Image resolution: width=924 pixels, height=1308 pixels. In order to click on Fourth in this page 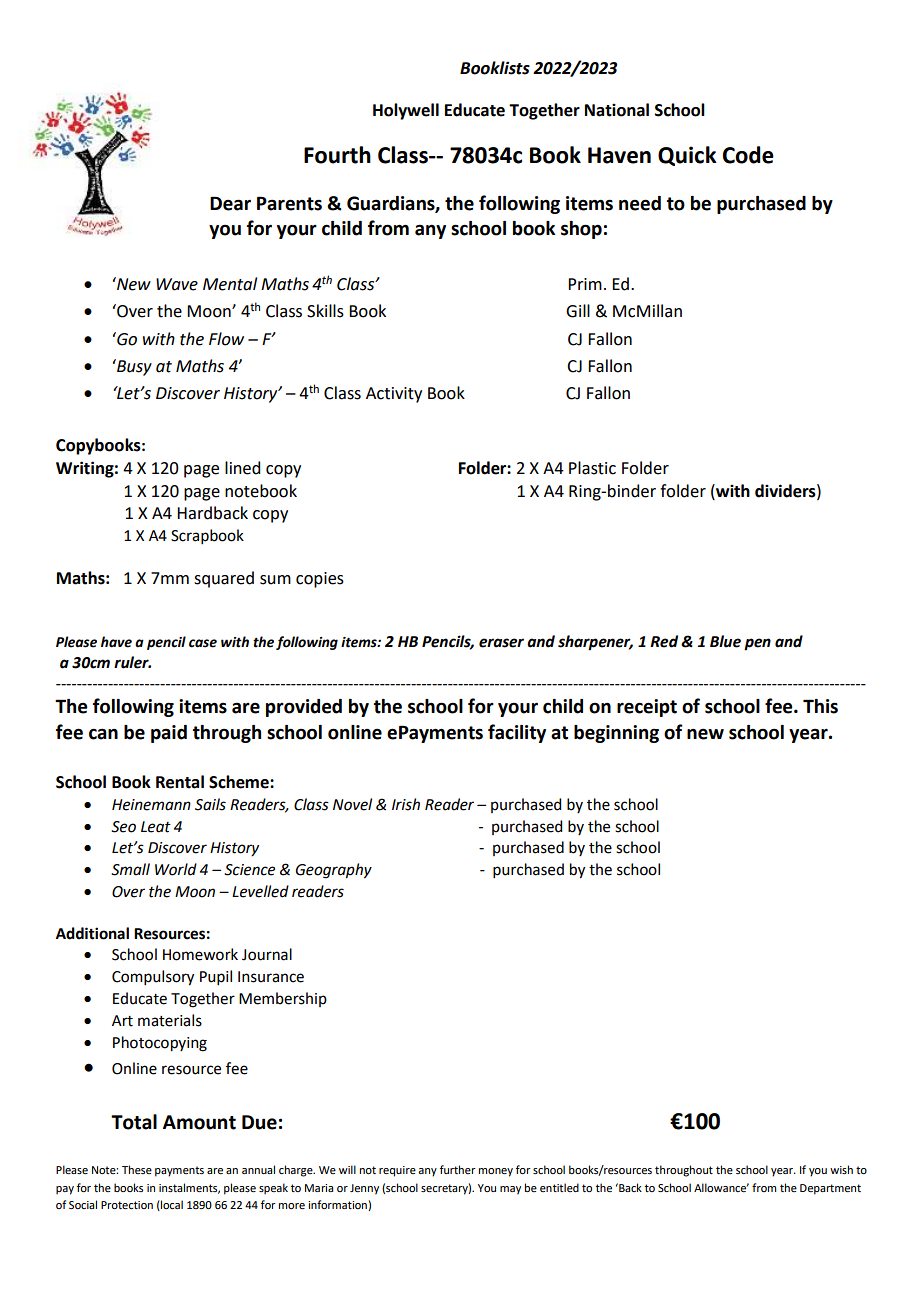, I will do `click(337, 155)`.
